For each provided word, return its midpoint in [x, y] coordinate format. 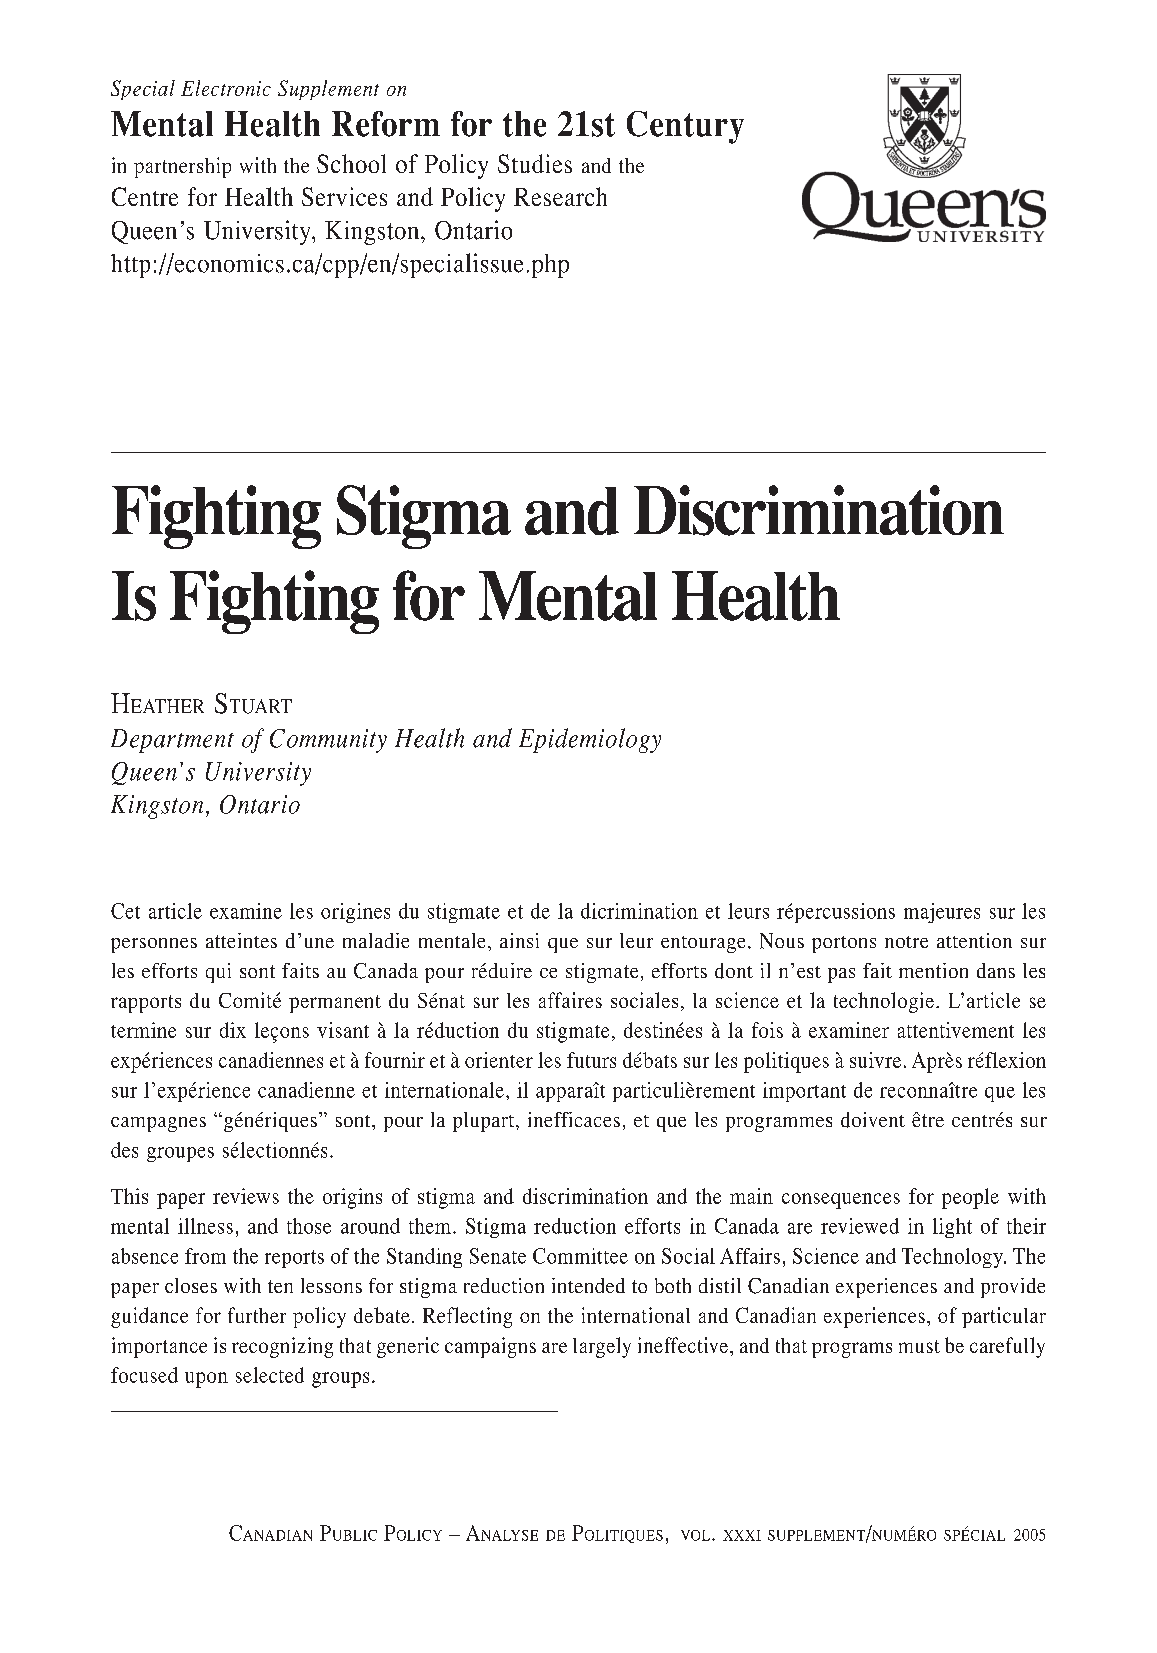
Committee [580, 1256]
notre [906, 942]
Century [685, 127]
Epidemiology [590, 740]
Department [172, 741]
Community [328, 741]
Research [560, 196]
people [970, 1198]
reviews [246, 1196]
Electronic [226, 88]
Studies [535, 163]
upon [206, 1380]
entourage [703, 944]
